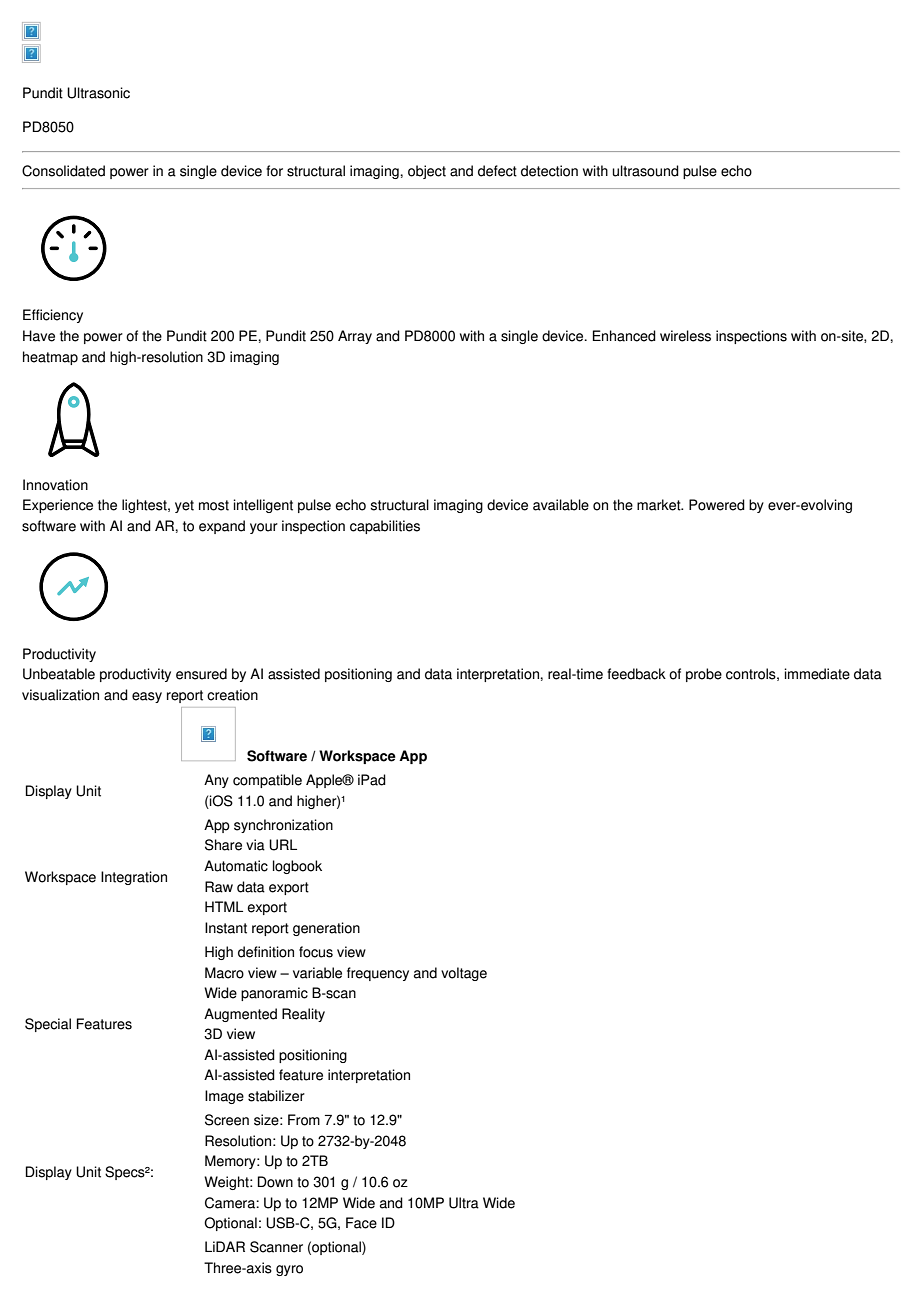  What do you see at coordinates (326, 929) in the screenshot?
I see `generation` at bounding box center [326, 929].
